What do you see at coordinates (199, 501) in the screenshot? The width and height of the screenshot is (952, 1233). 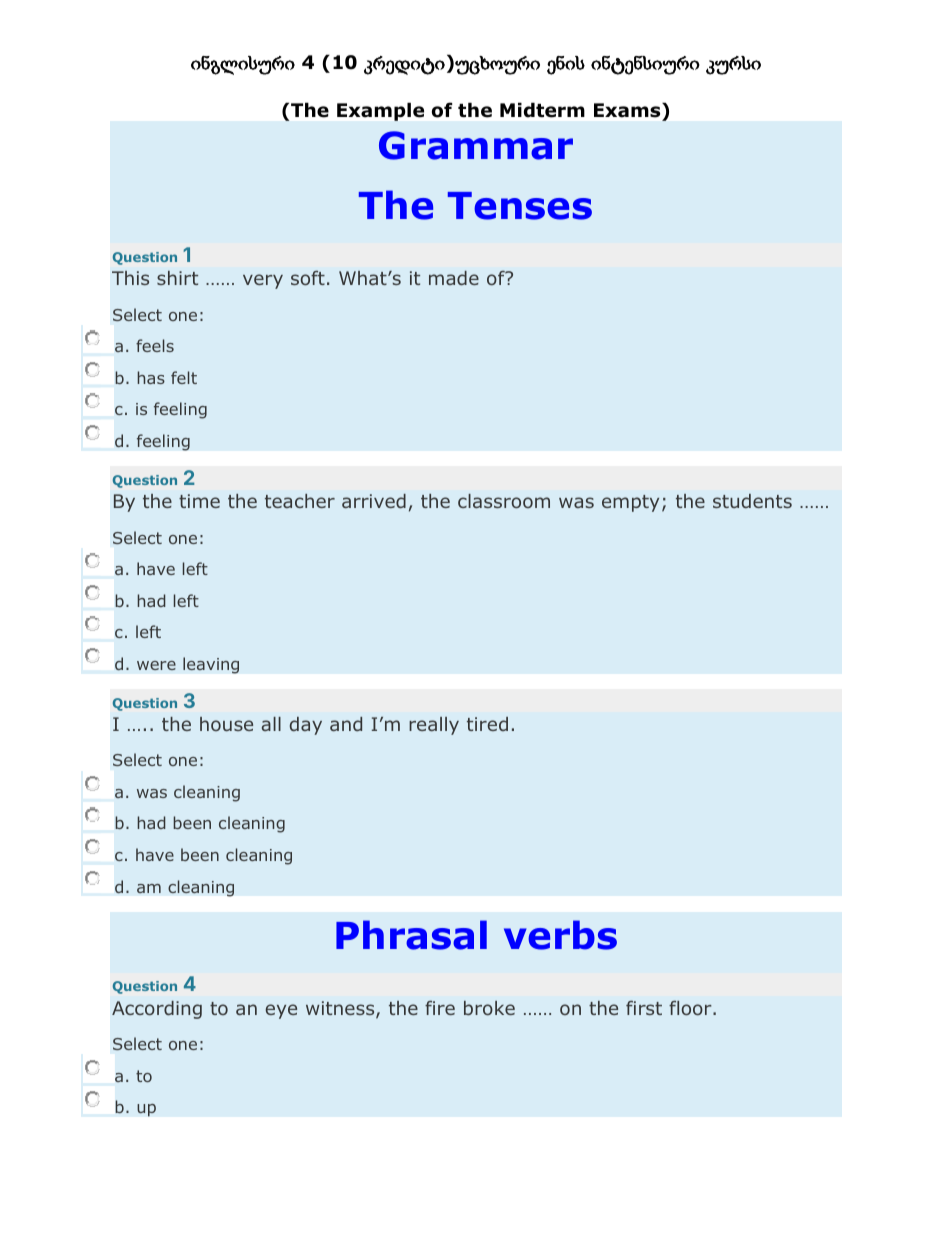 I see `time` at bounding box center [199, 501].
